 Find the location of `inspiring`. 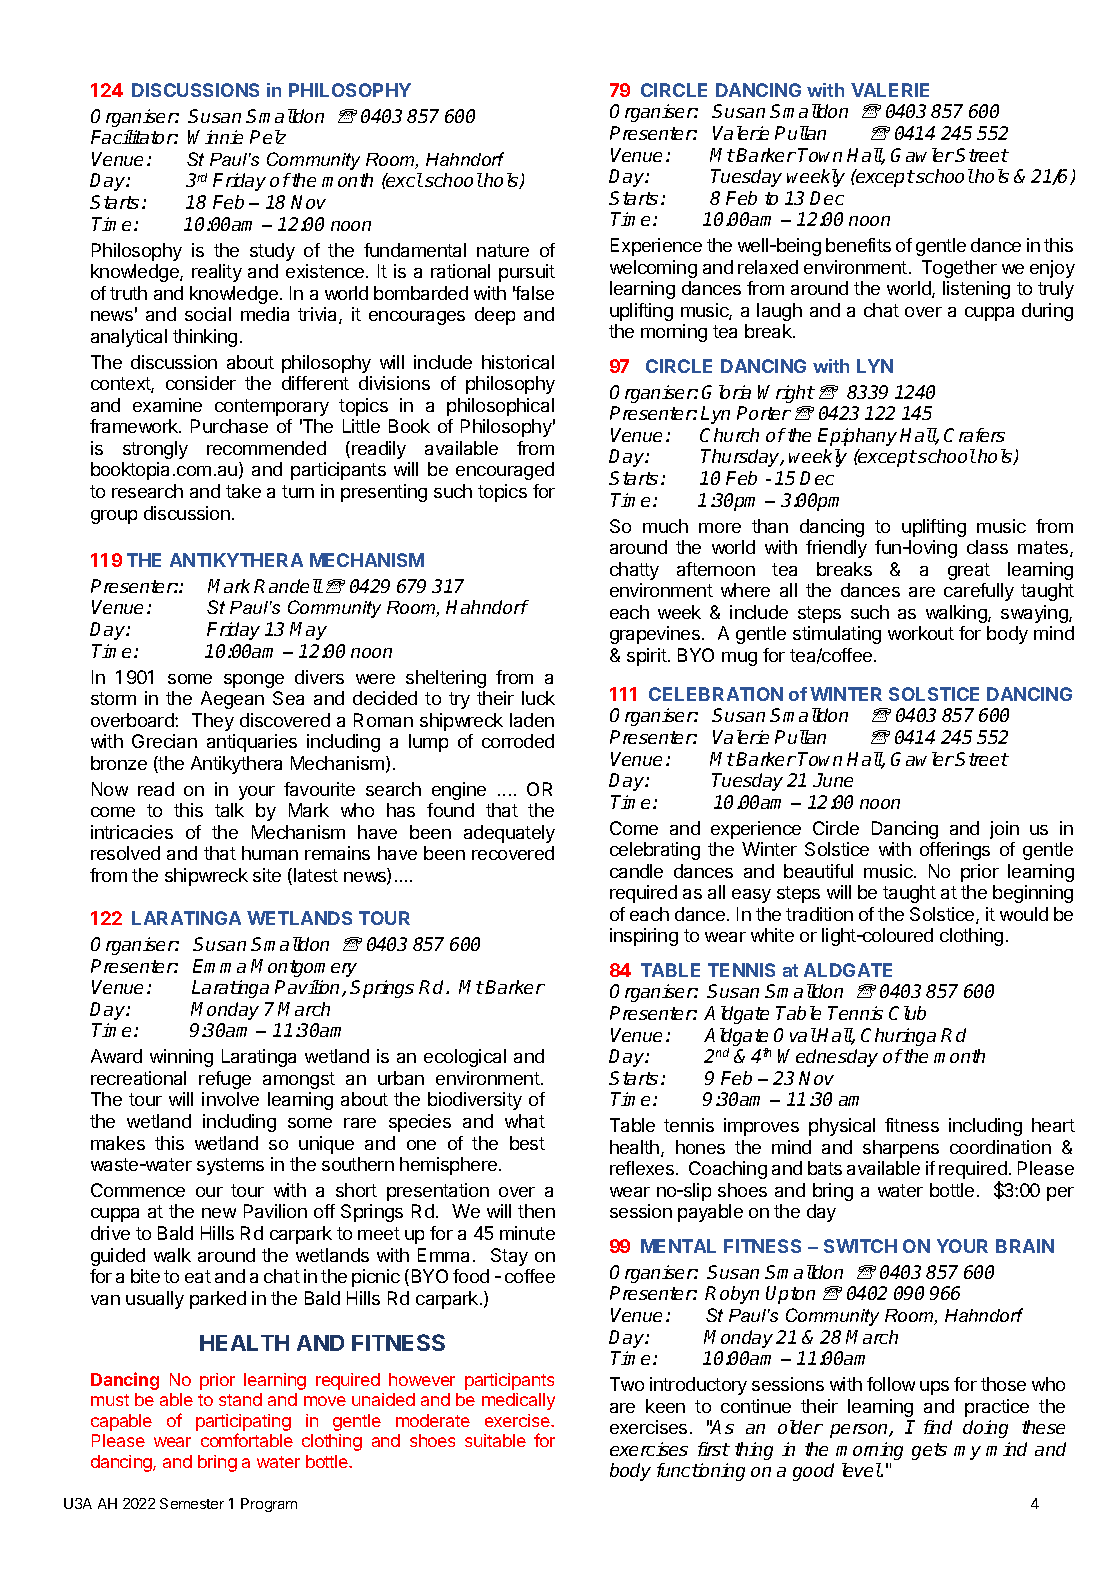

inspiring is located at coordinates (644, 937).
